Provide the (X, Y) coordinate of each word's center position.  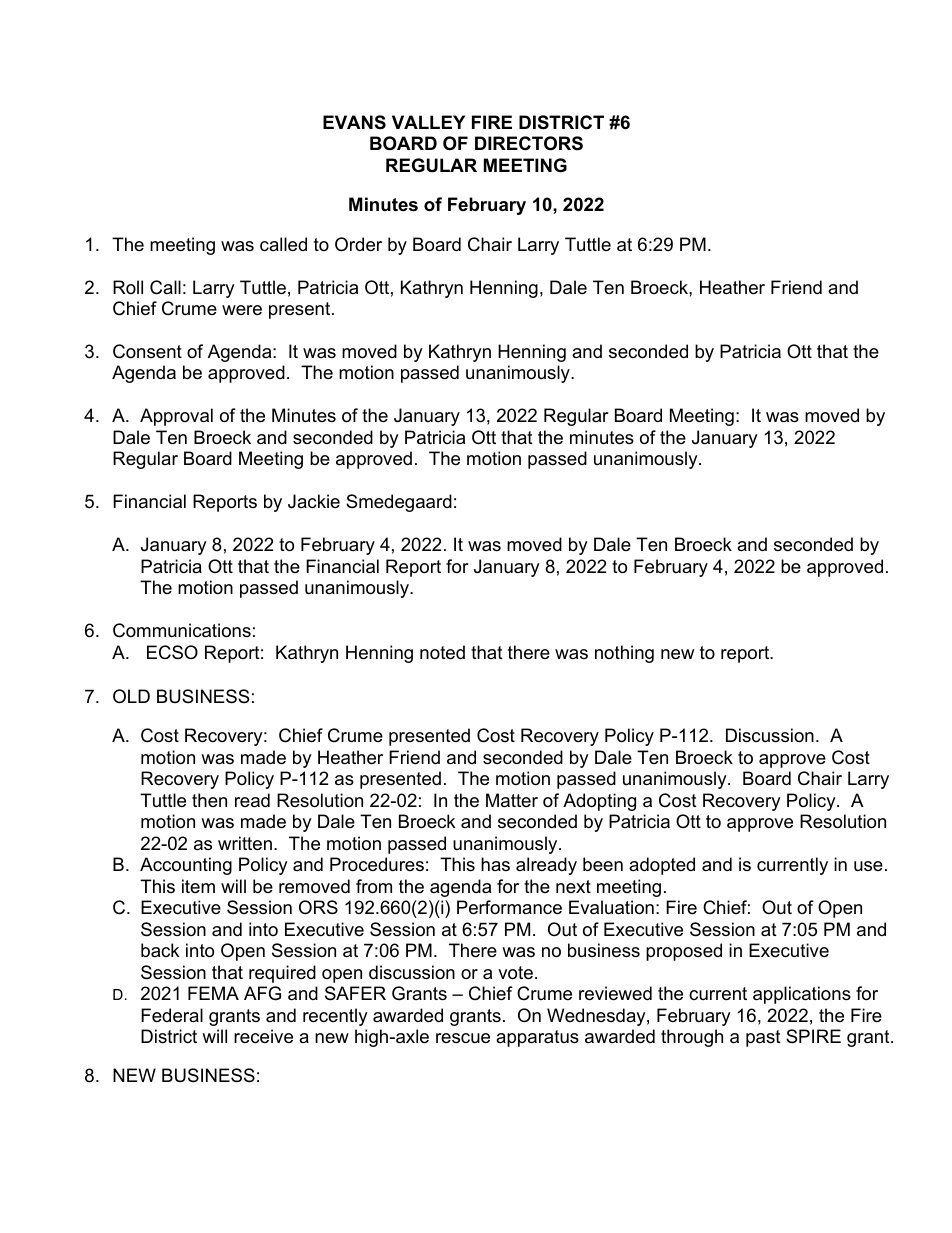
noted (442, 652)
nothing (624, 654)
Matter (512, 800)
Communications (182, 630)
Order (358, 244)
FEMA (213, 993)
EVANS (354, 122)
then (209, 800)
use (868, 866)
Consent (147, 351)
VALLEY (428, 122)
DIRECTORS (529, 143)
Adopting (599, 802)
